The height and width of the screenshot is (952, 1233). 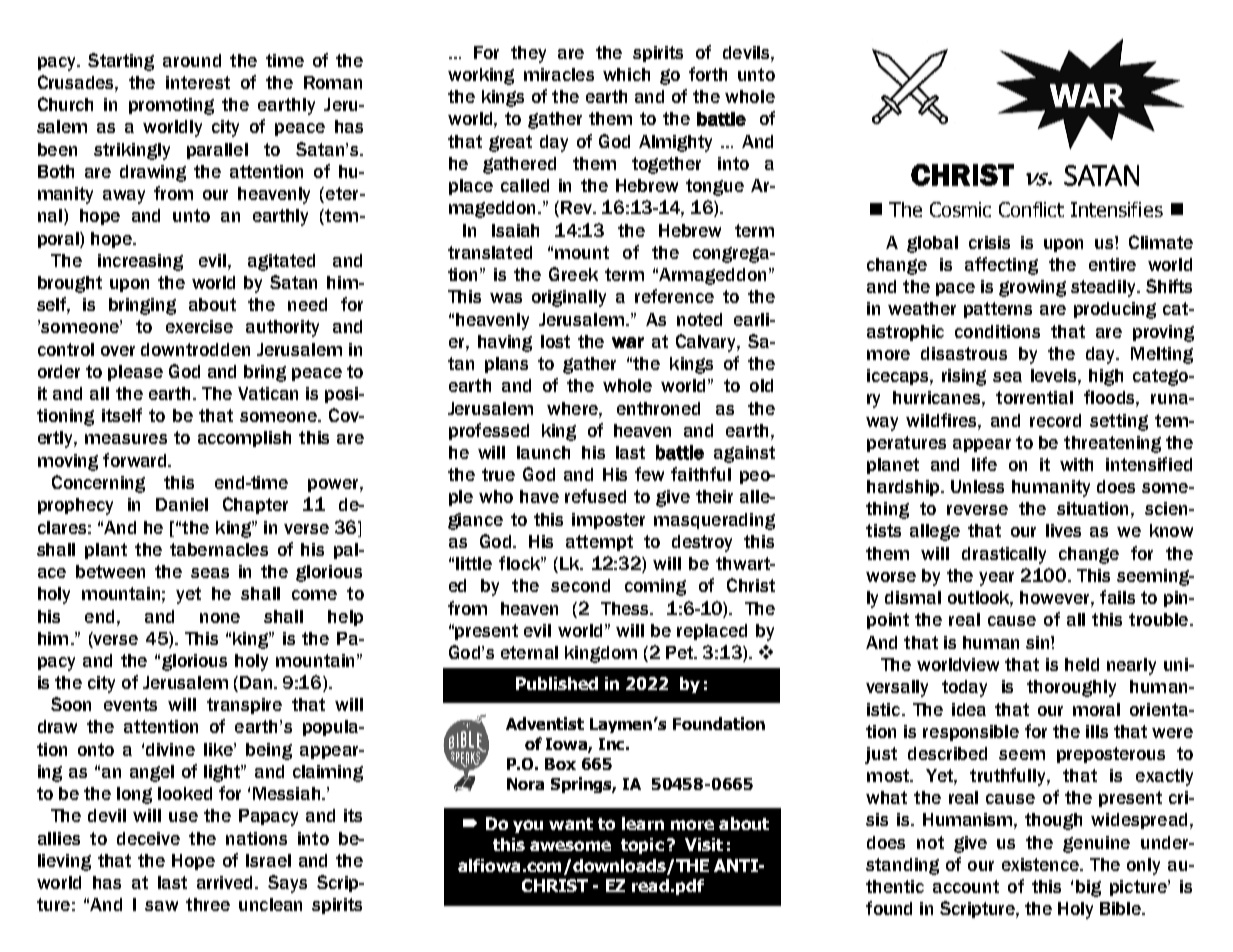 I want to click on interest, so click(x=198, y=82).
